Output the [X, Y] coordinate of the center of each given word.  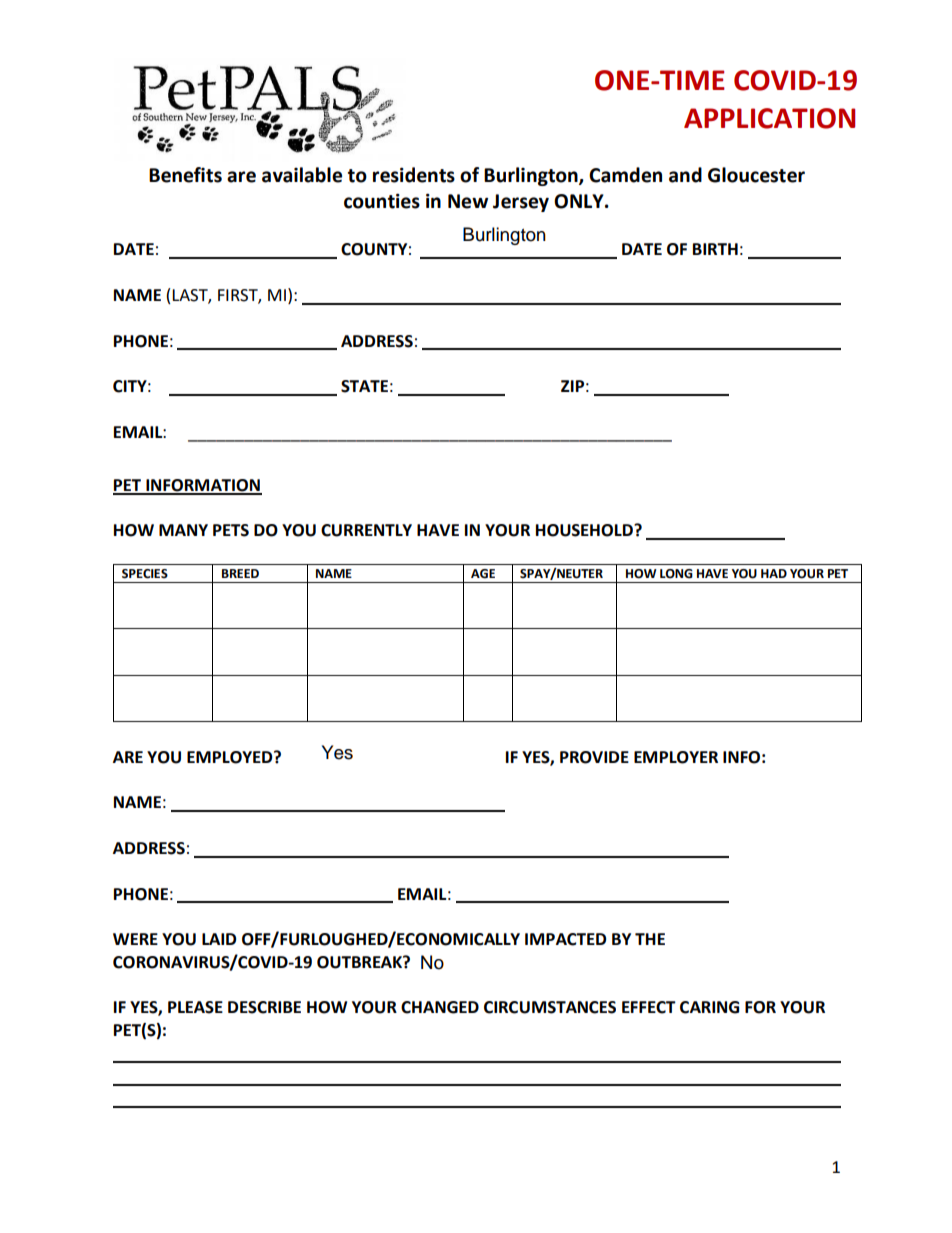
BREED [240, 573]
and [685, 175]
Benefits [185, 175]
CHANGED [440, 1007]
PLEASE [195, 1007]
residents [414, 175]
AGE [483, 574]
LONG [676, 574]
